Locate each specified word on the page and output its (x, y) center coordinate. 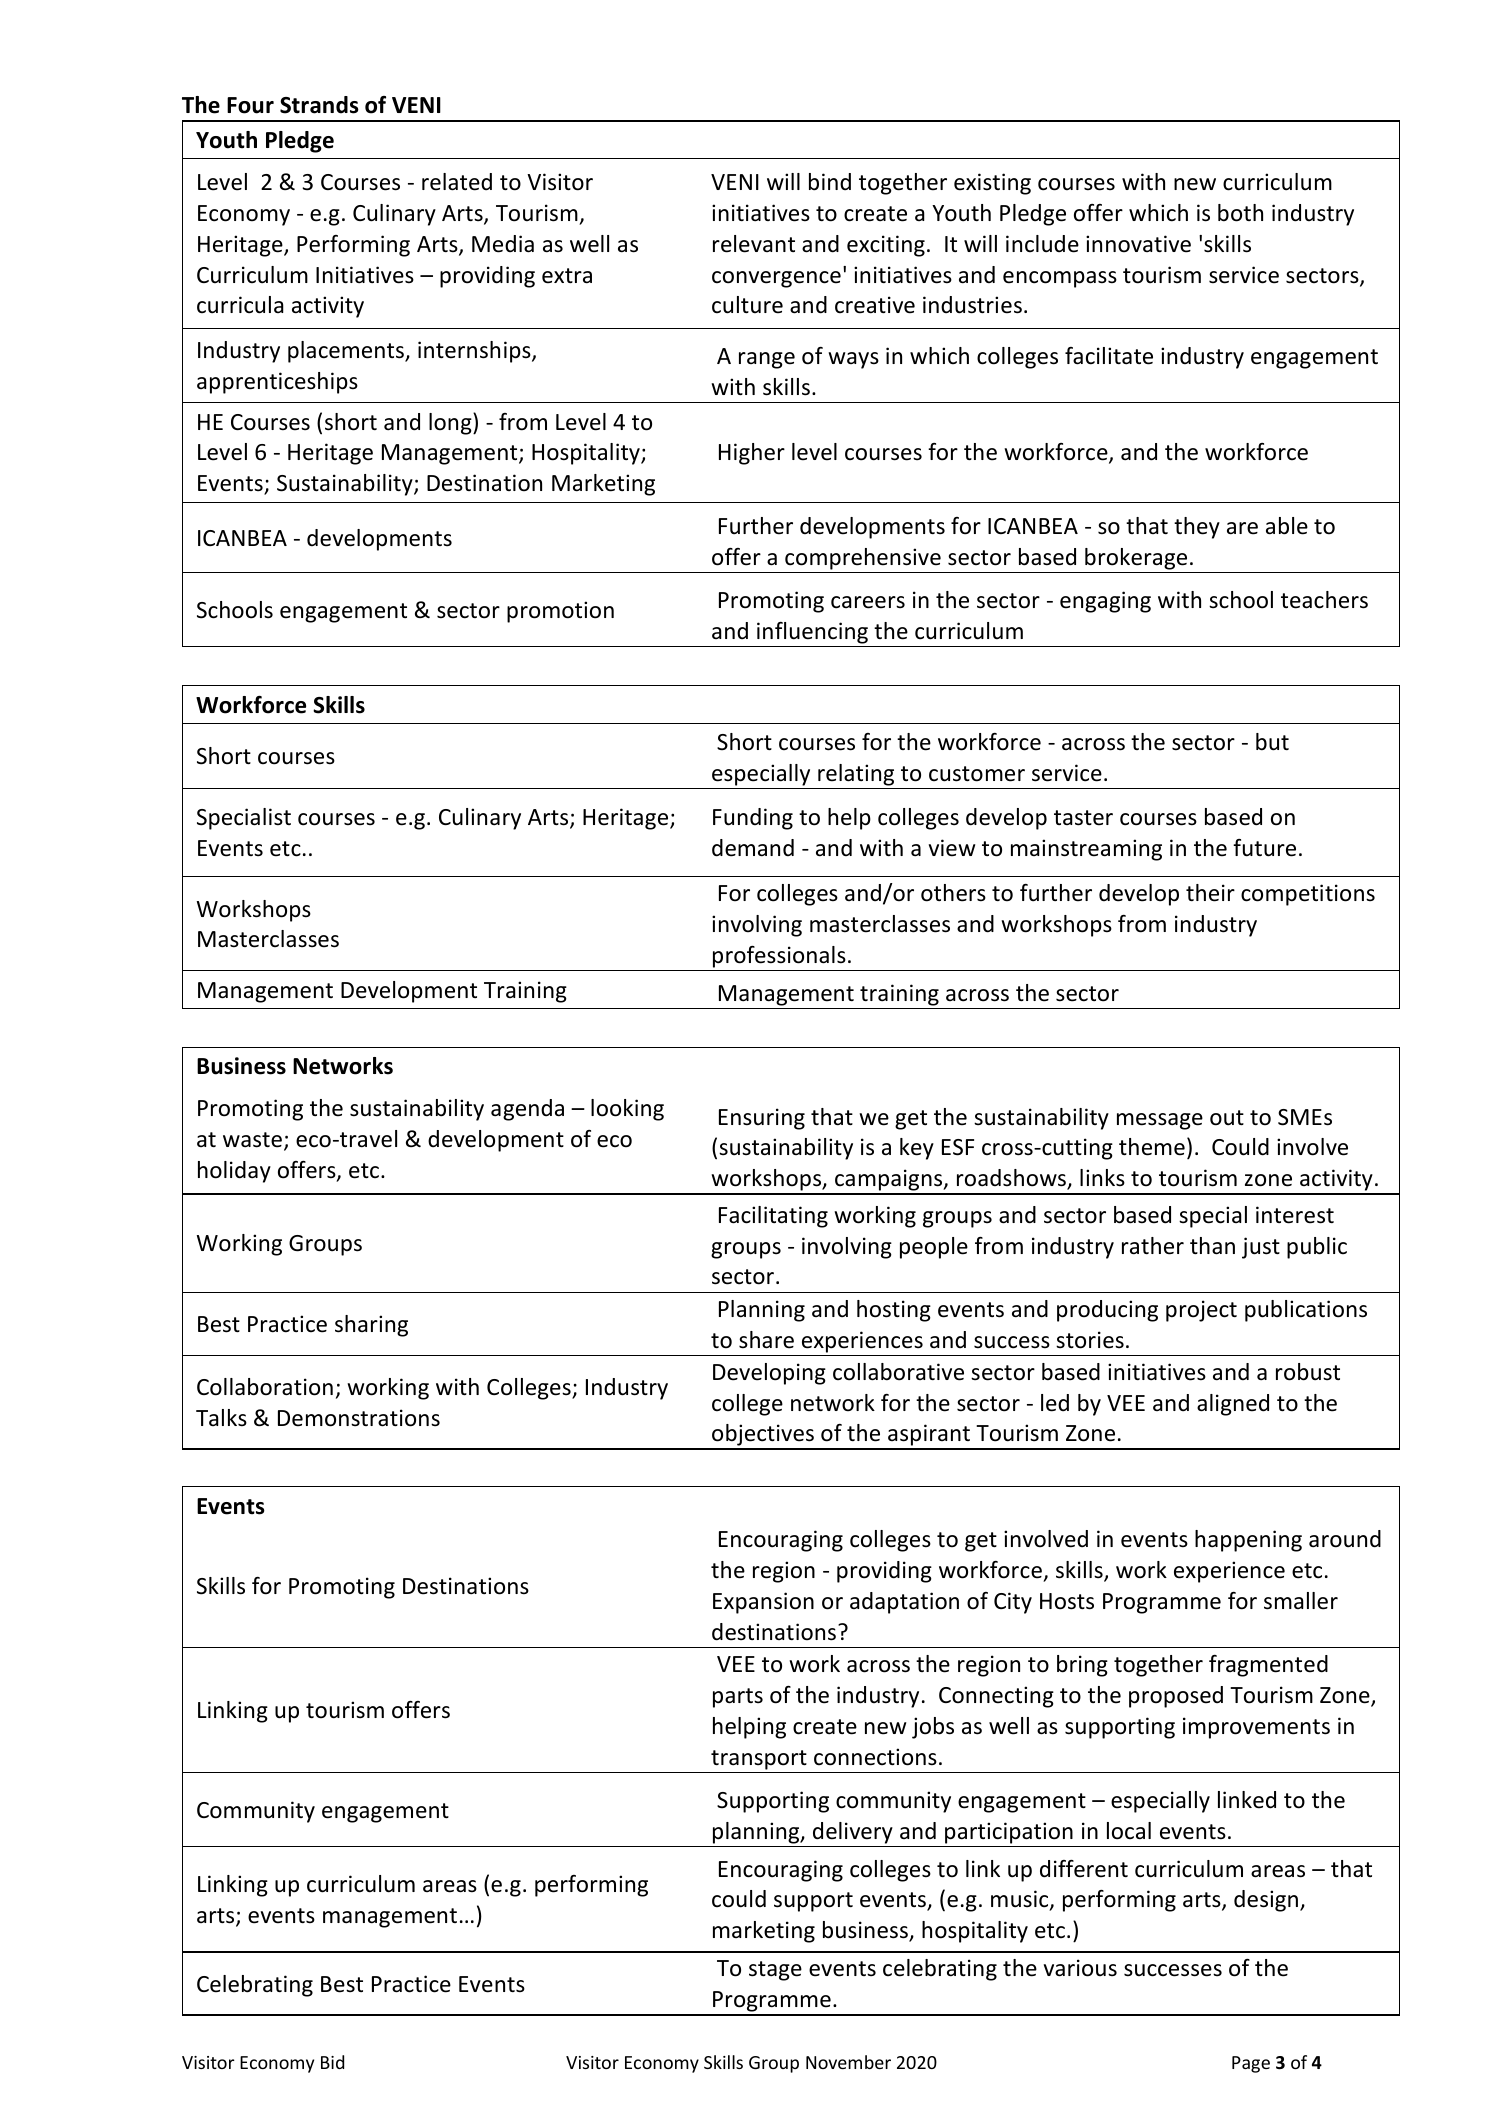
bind (830, 182)
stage (775, 1971)
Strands (319, 105)
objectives (763, 1436)
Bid (332, 2062)
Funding (753, 819)
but (1272, 742)
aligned (1233, 1405)
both (1240, 213)
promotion (560, 612)
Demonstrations (359, 1418)
